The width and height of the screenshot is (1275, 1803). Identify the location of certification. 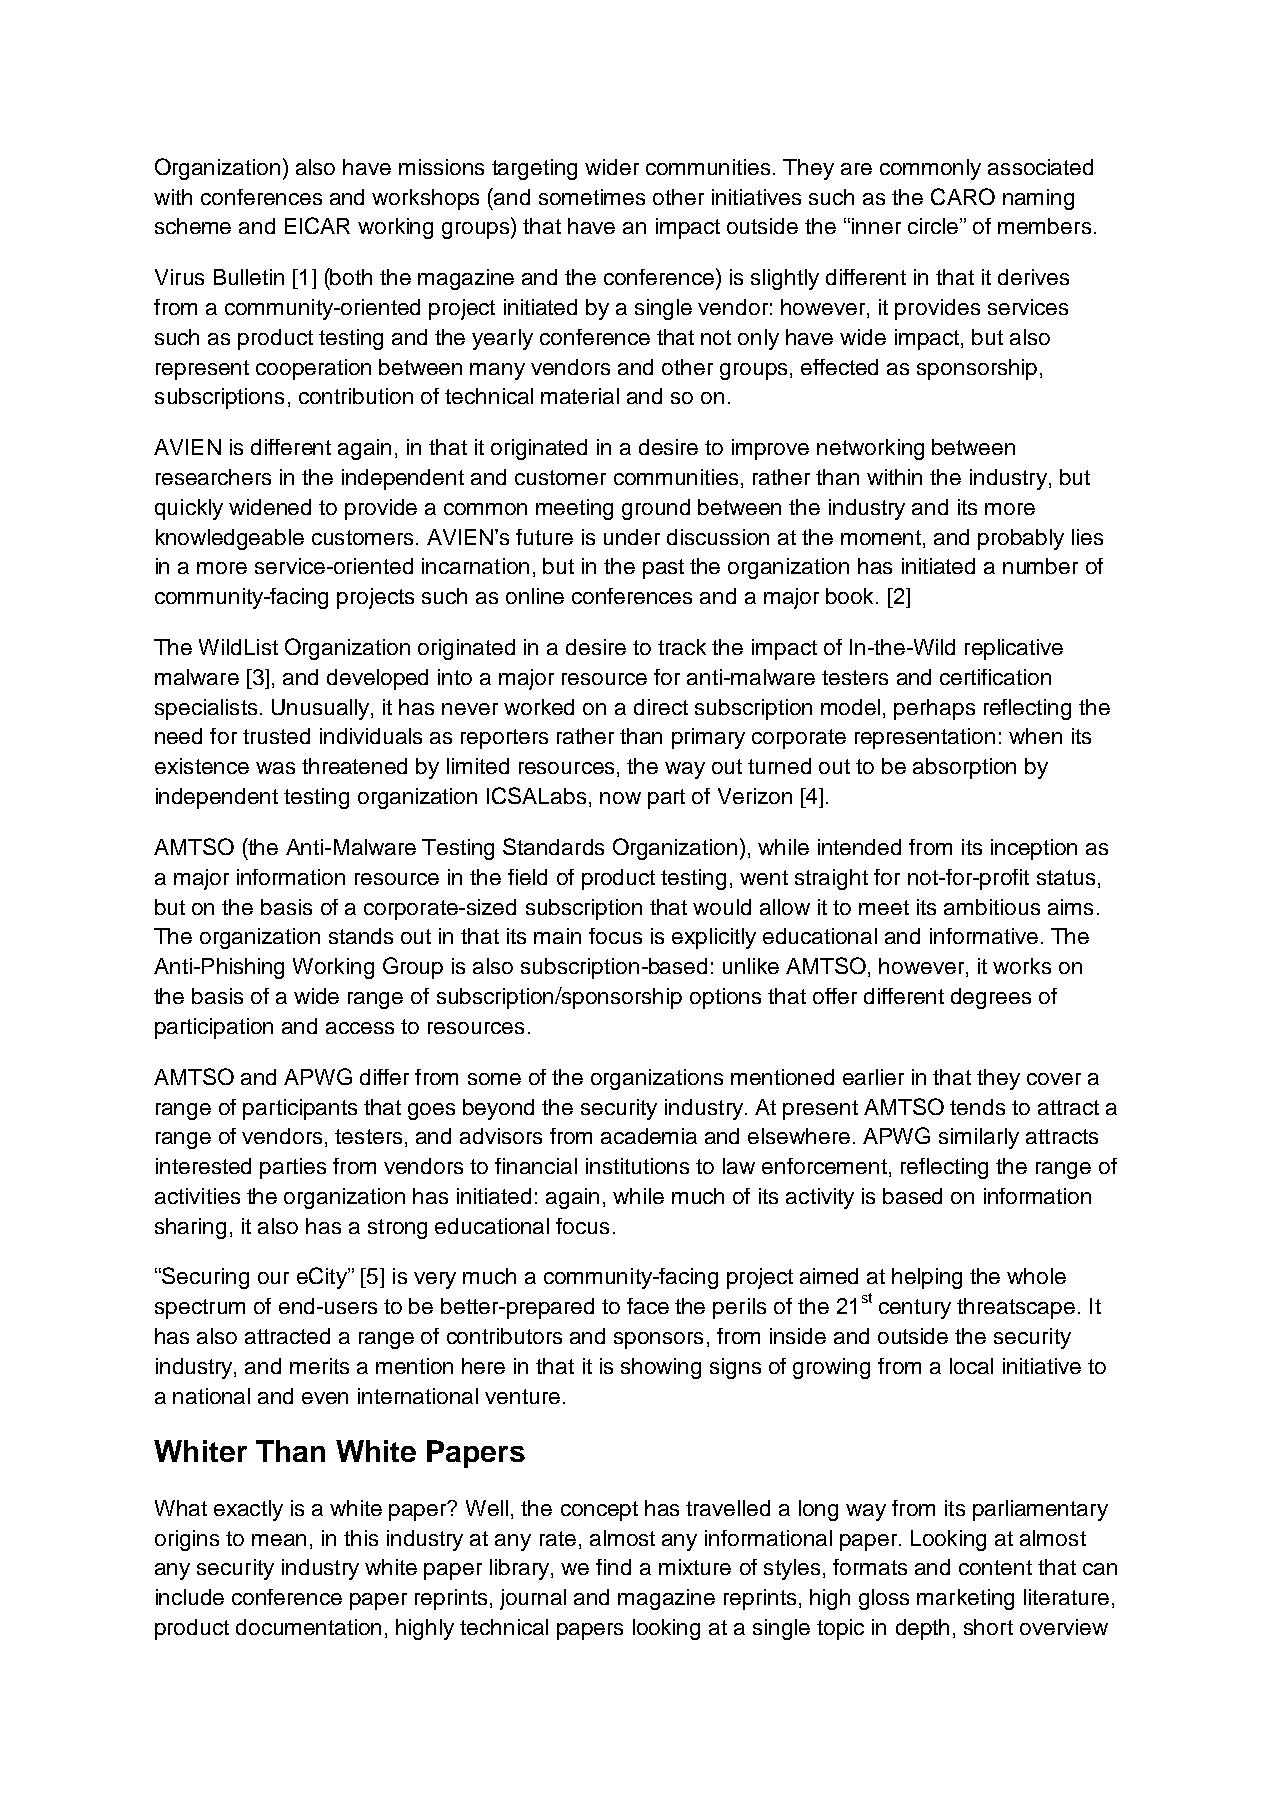
(995, 677).
